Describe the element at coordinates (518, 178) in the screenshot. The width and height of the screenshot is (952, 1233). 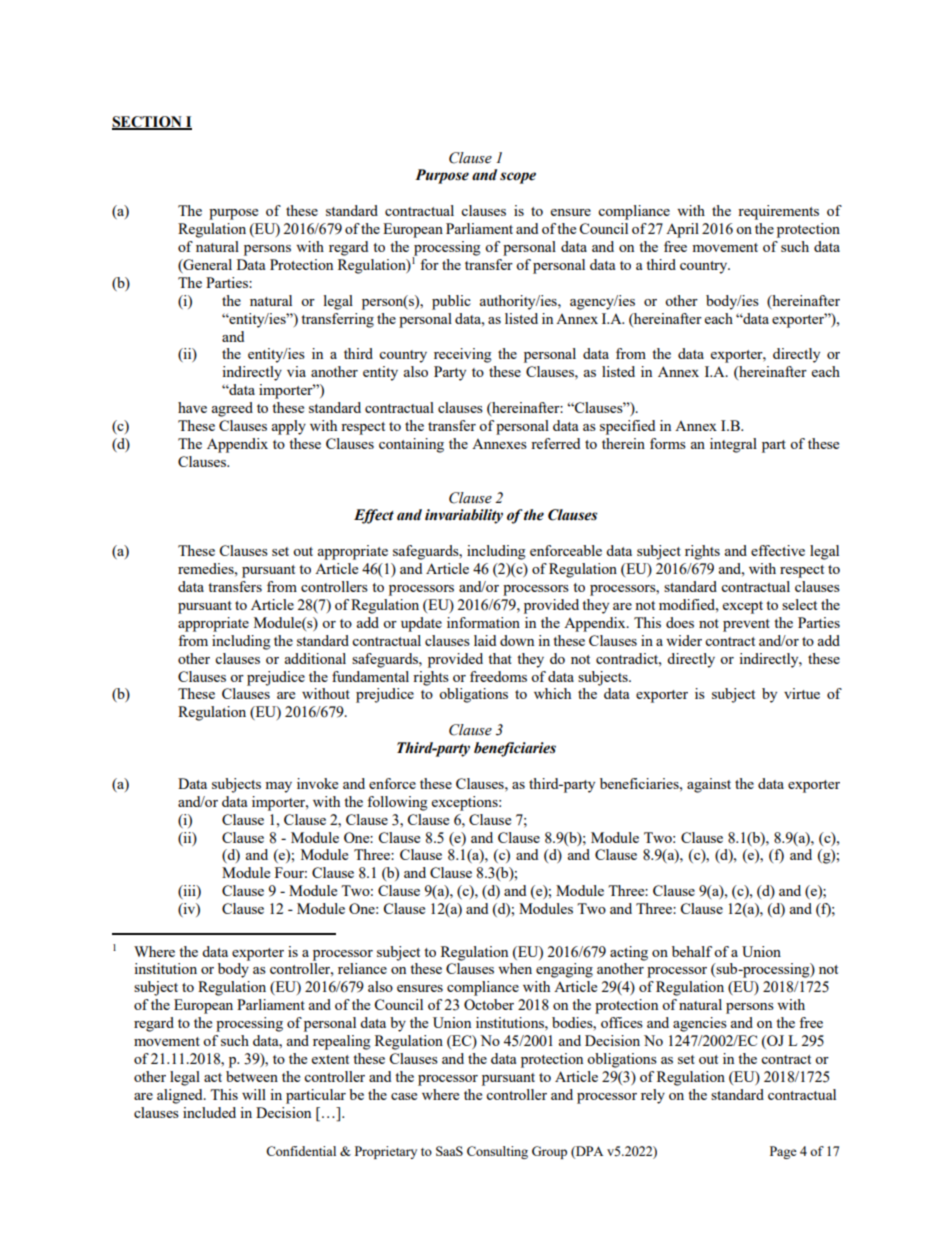
I see `scope` at that location.
